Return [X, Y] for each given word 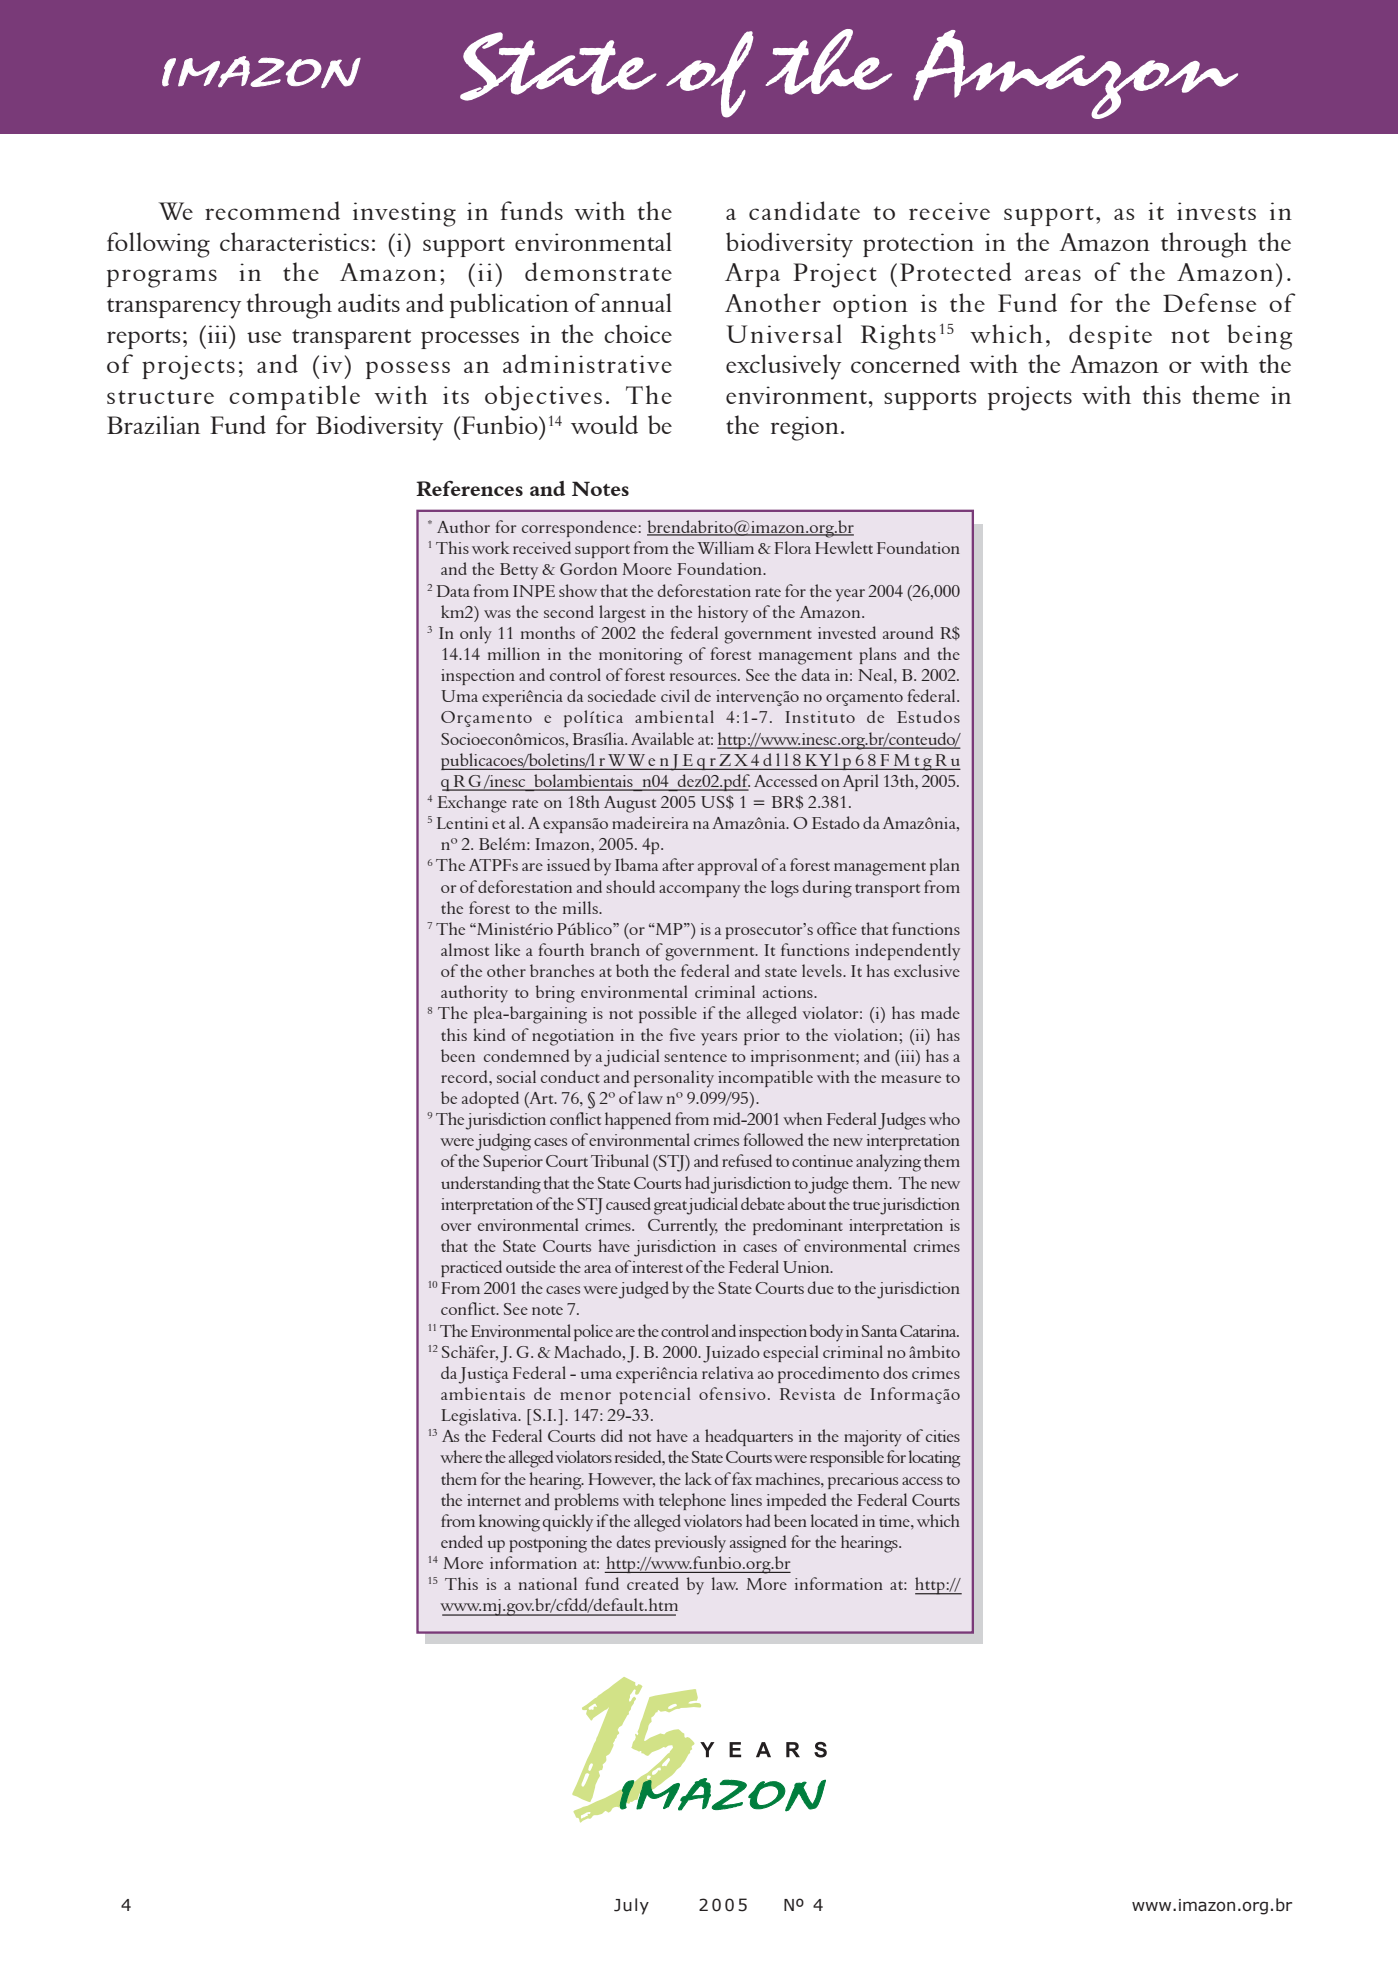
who [944, 1118]
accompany [699, 891]
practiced [471, 1268]
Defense [1210, 302]
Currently [683, 1227]
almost [465, 949]
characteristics [294, 241]
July [631, 1906]
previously [690, 1544]
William [725, 547]
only [476, 635]
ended [462, 1541]
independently [907, 952]
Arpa [752, 275]
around [908, 632]
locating [934, 1459]
